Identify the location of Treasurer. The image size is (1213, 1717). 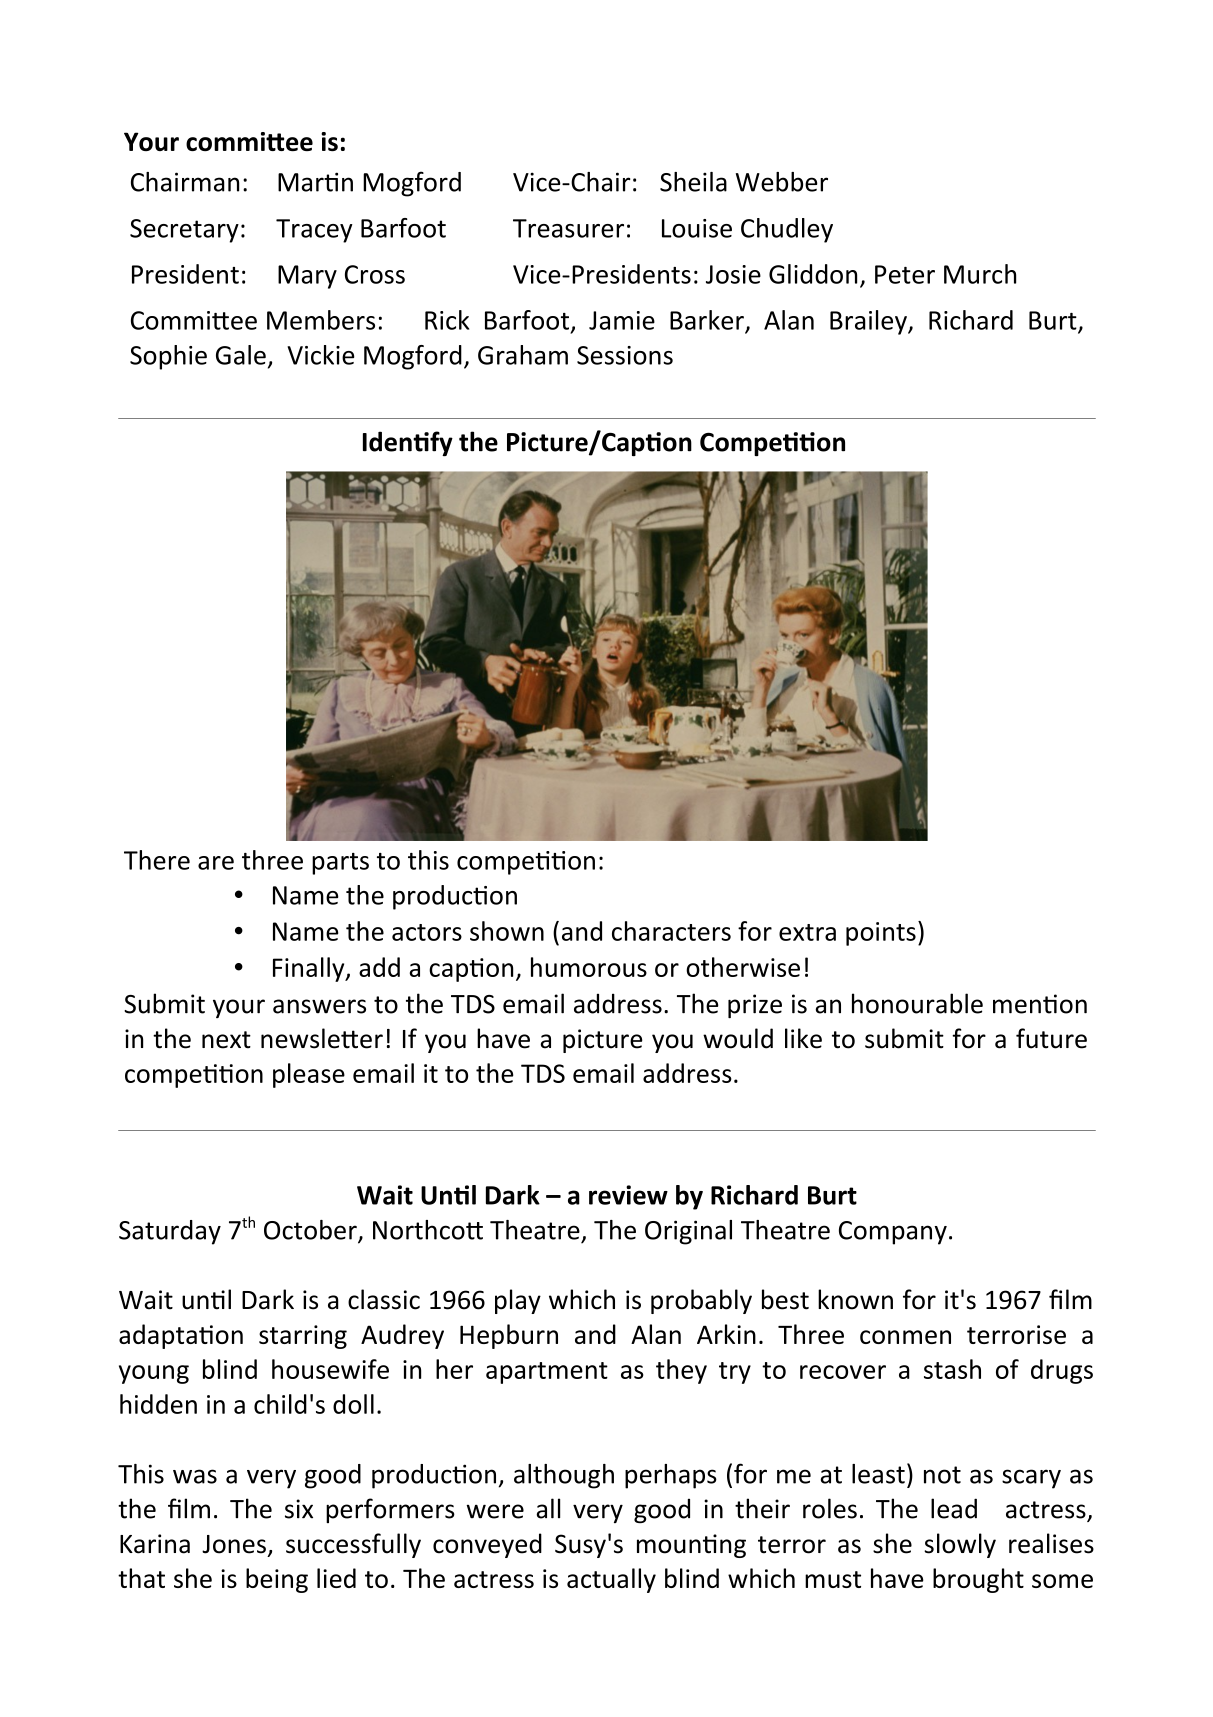
(568, 228).
